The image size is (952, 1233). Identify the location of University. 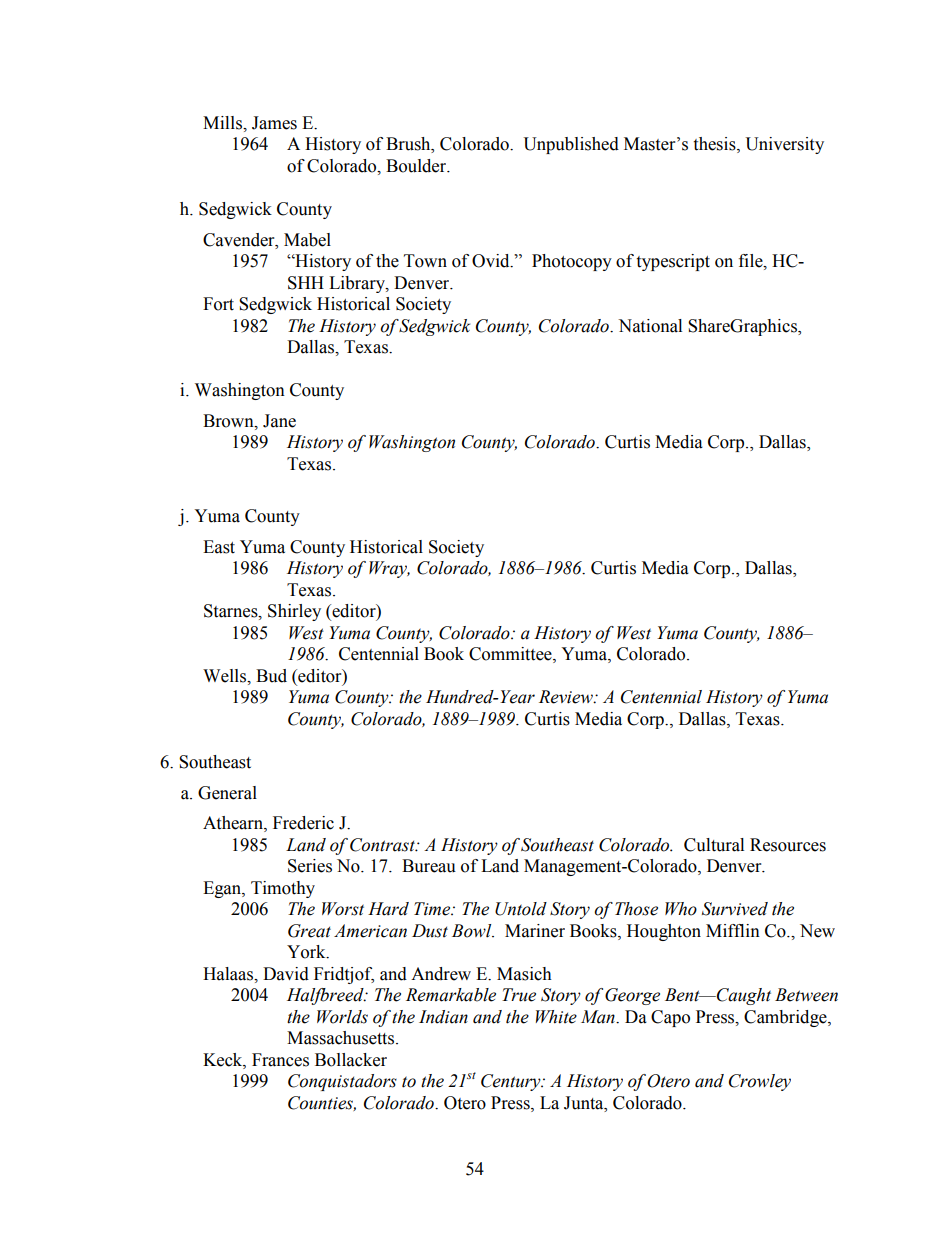
(784, 145).
